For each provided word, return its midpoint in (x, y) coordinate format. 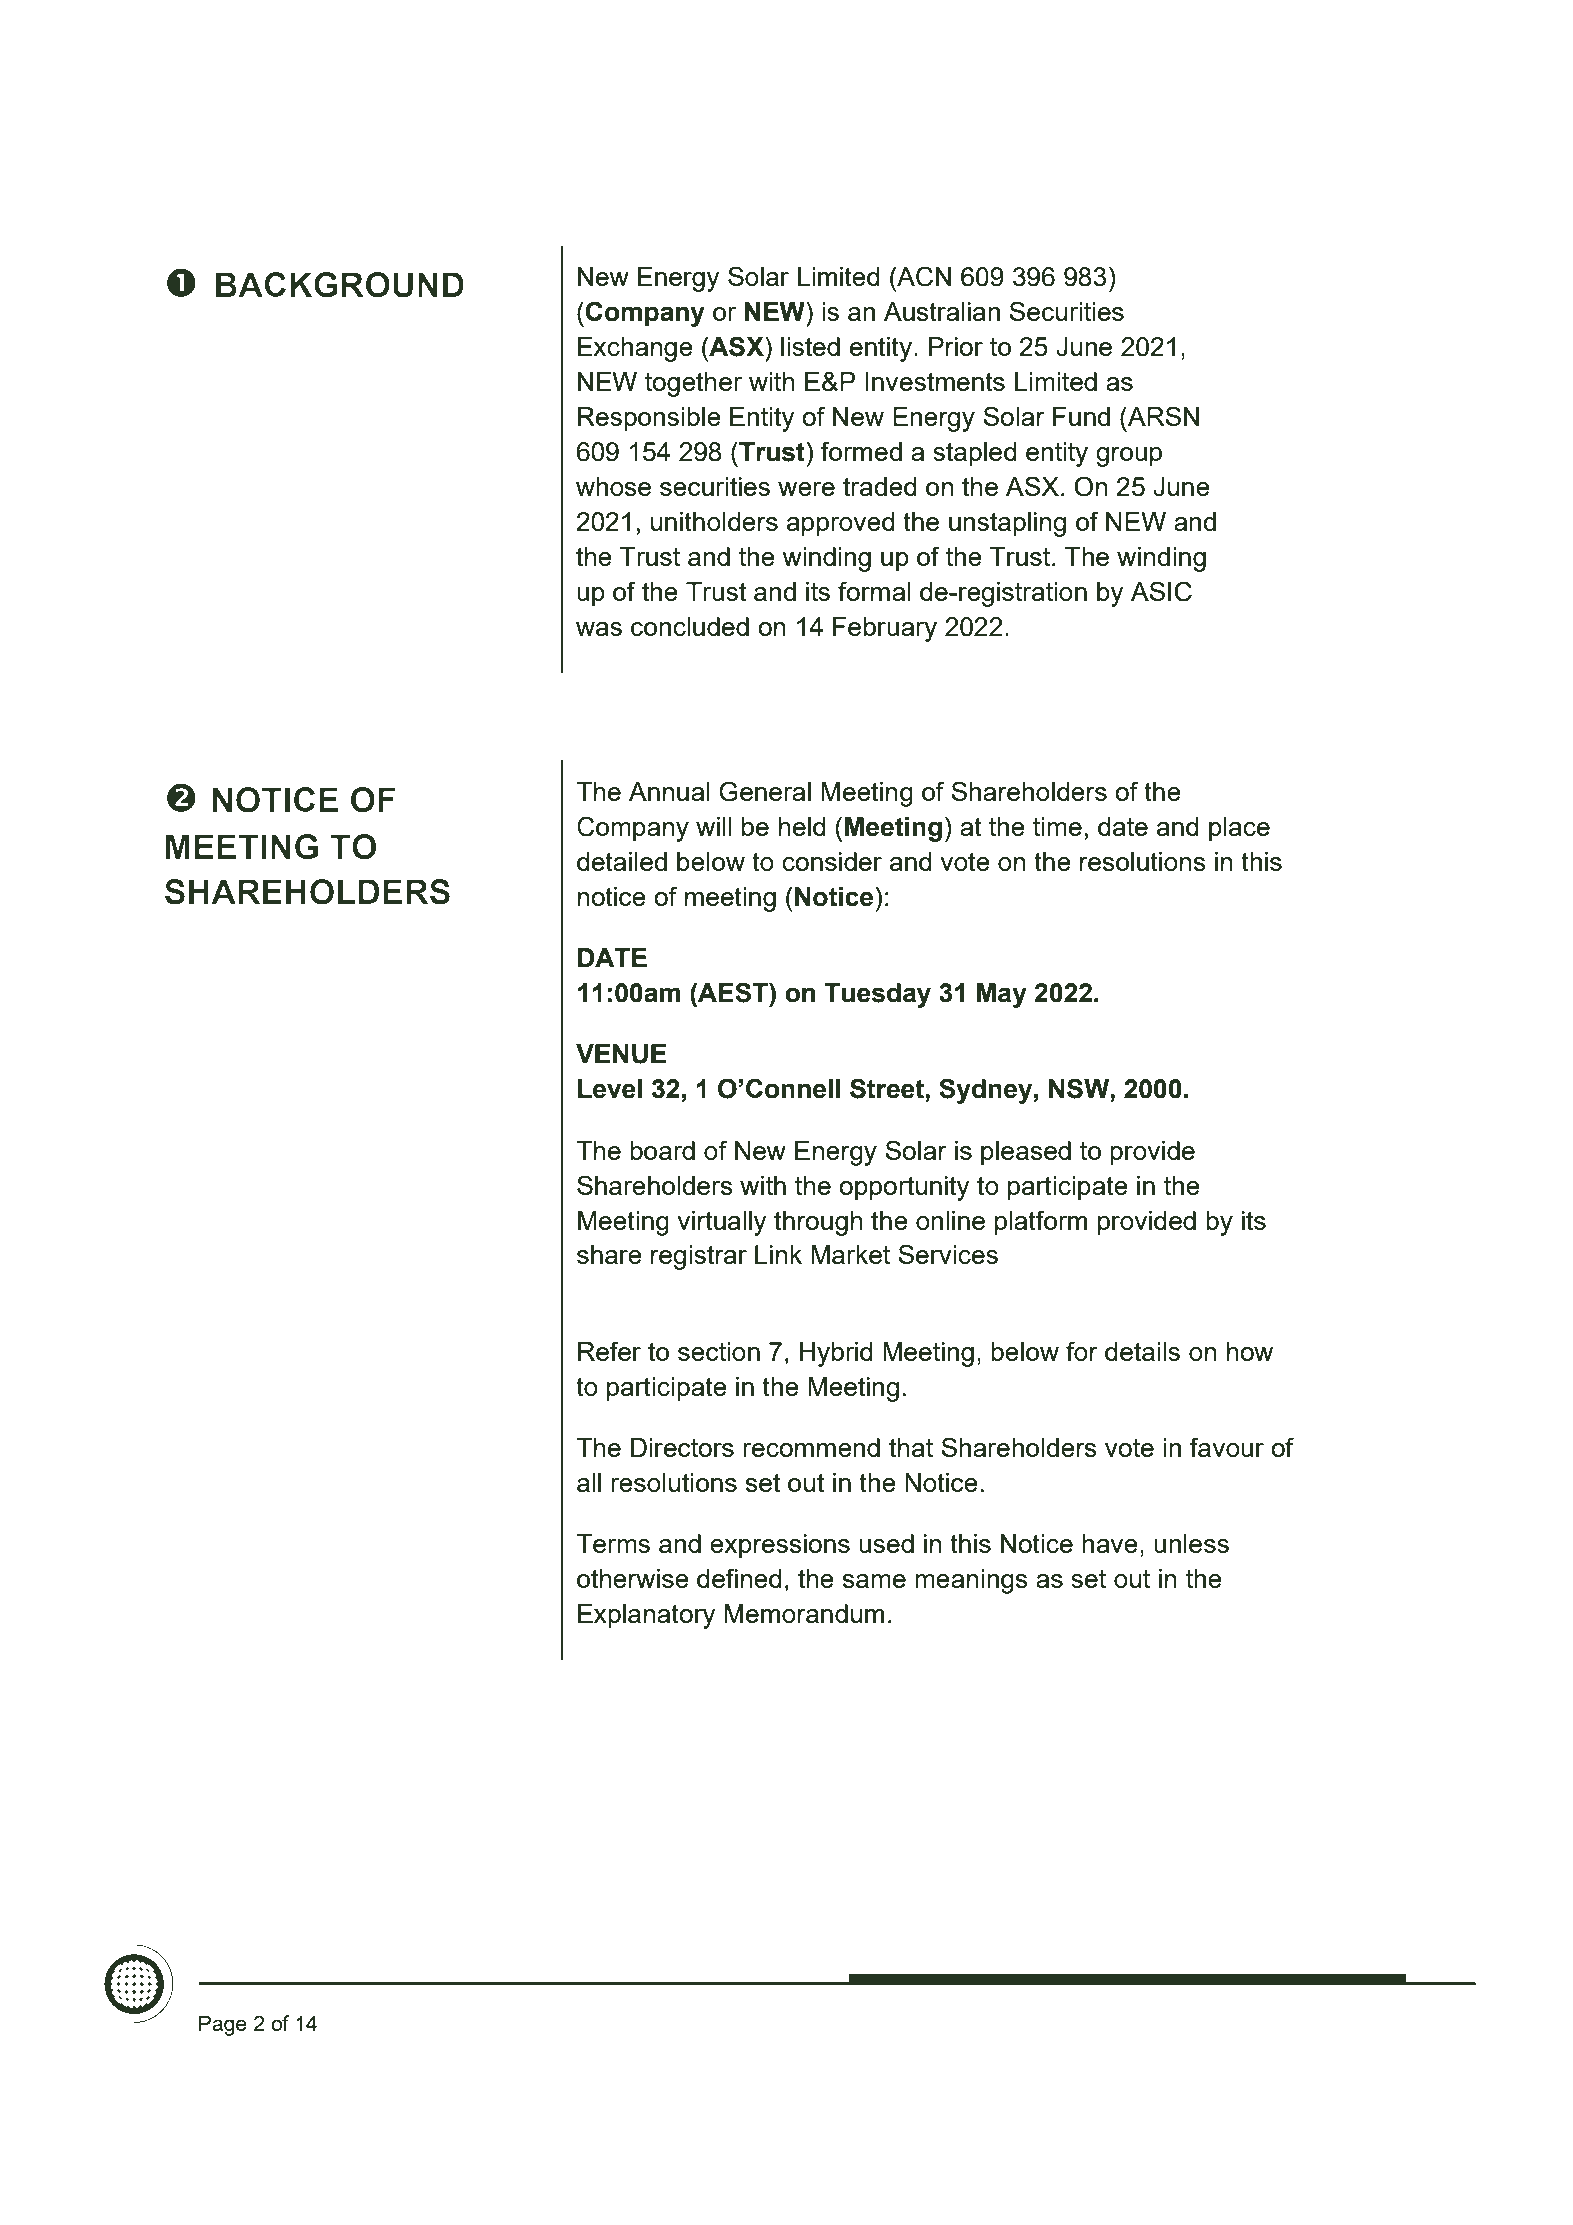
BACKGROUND (340, 285)
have (1110, 1543)
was (599, 629)
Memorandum (804, 1613)
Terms (613, 1543)
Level (610, 1089)
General (765, 791)
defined (739, 1578)
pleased (1026, 1153)
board (662, 1150)
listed (810, 346)
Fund (1081, 416)
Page (223, 2025)
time (1057, 826)
